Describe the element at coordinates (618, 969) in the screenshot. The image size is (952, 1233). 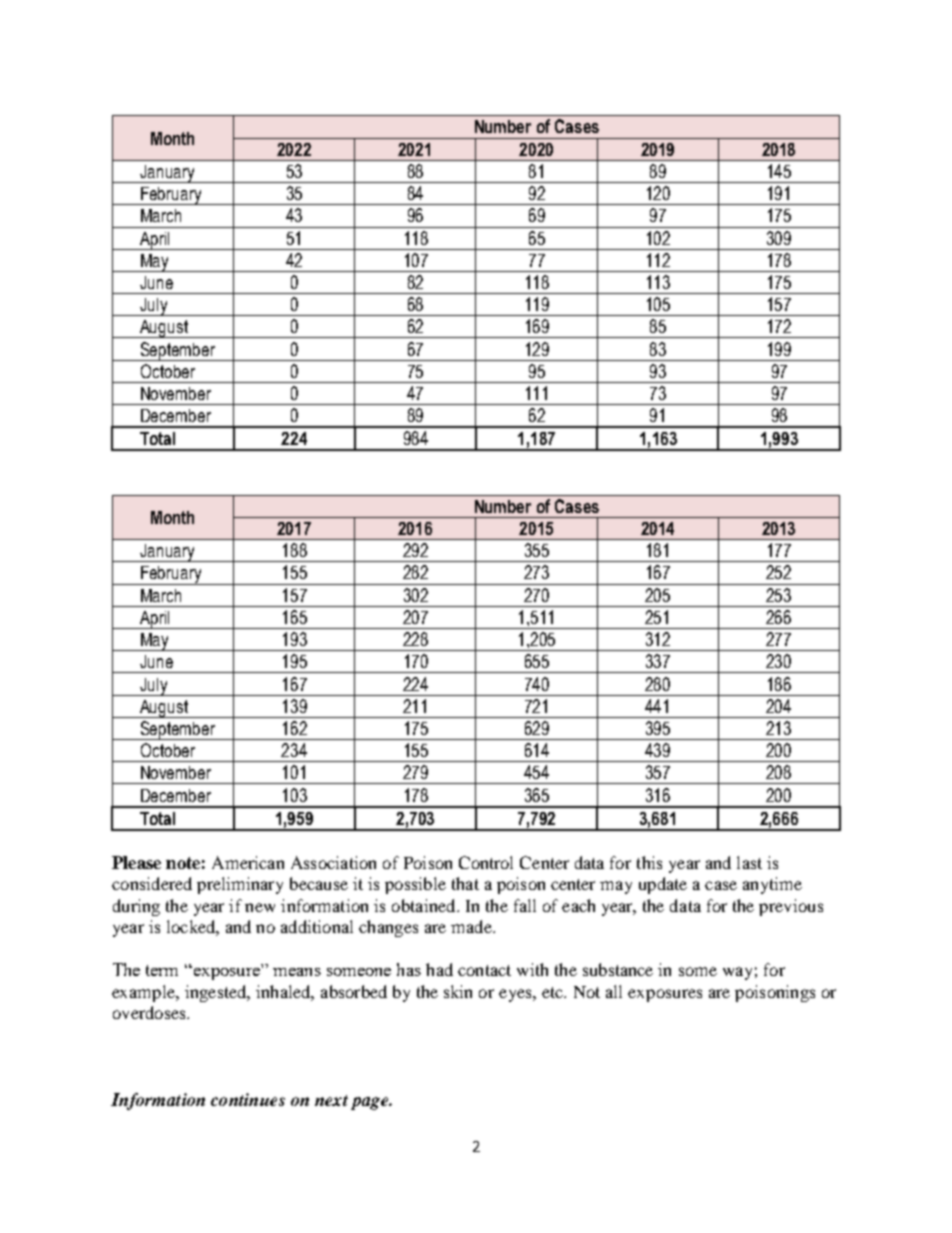
I see `substance` at that location.
